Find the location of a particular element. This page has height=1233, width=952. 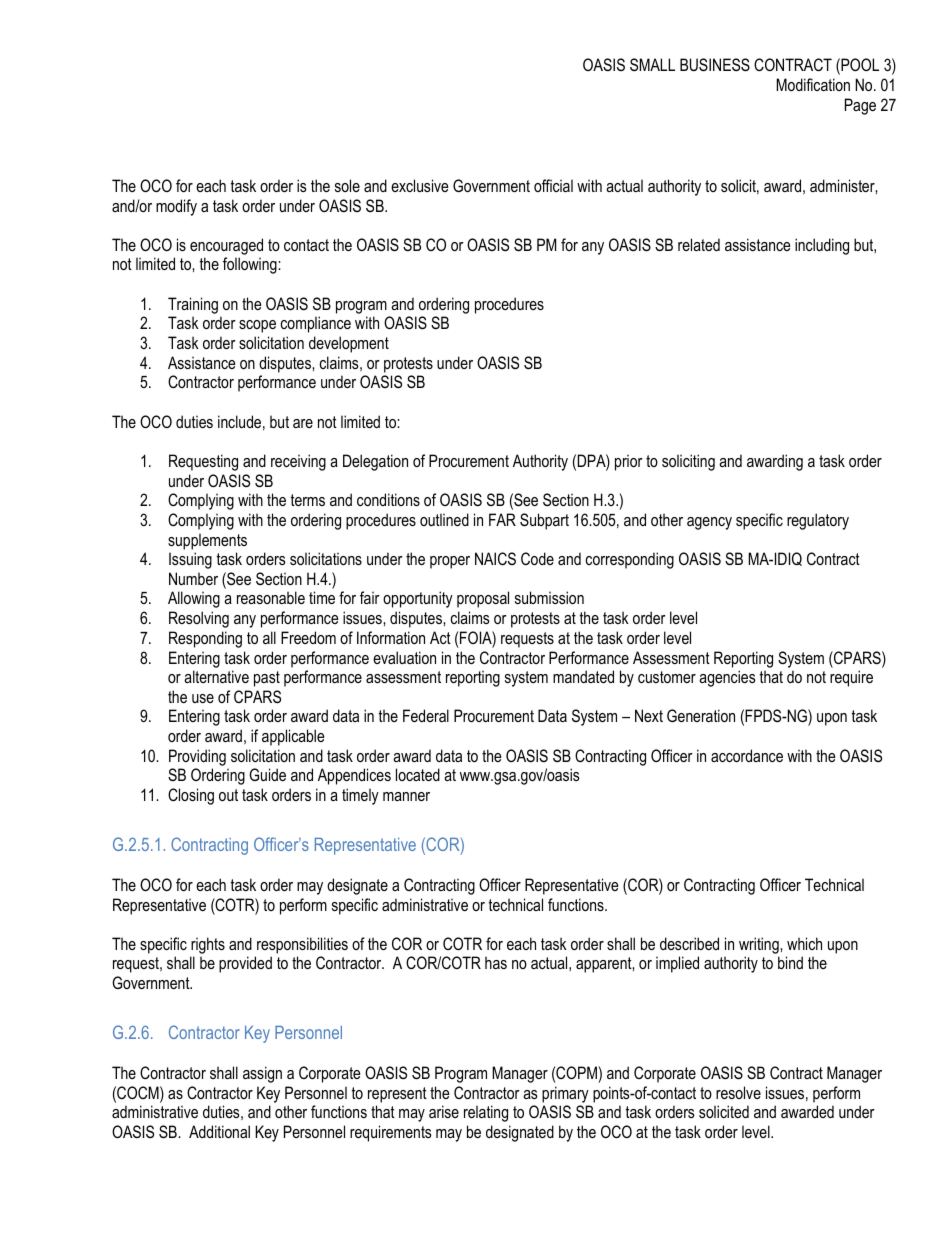

receiving is located at coordinates (298, 462).
